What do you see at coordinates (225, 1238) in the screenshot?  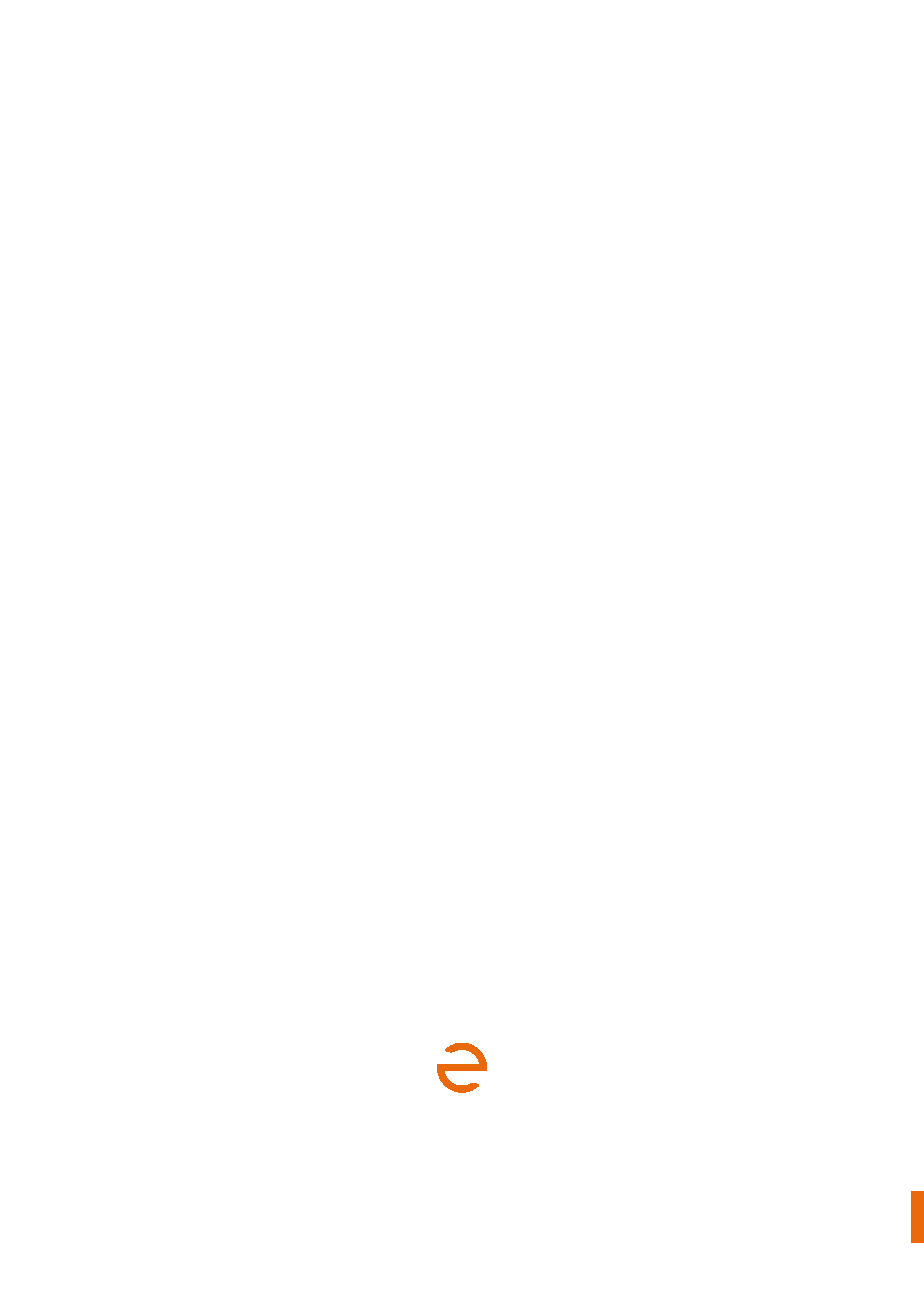 I see `service` at bounding box center [225, 1238].
